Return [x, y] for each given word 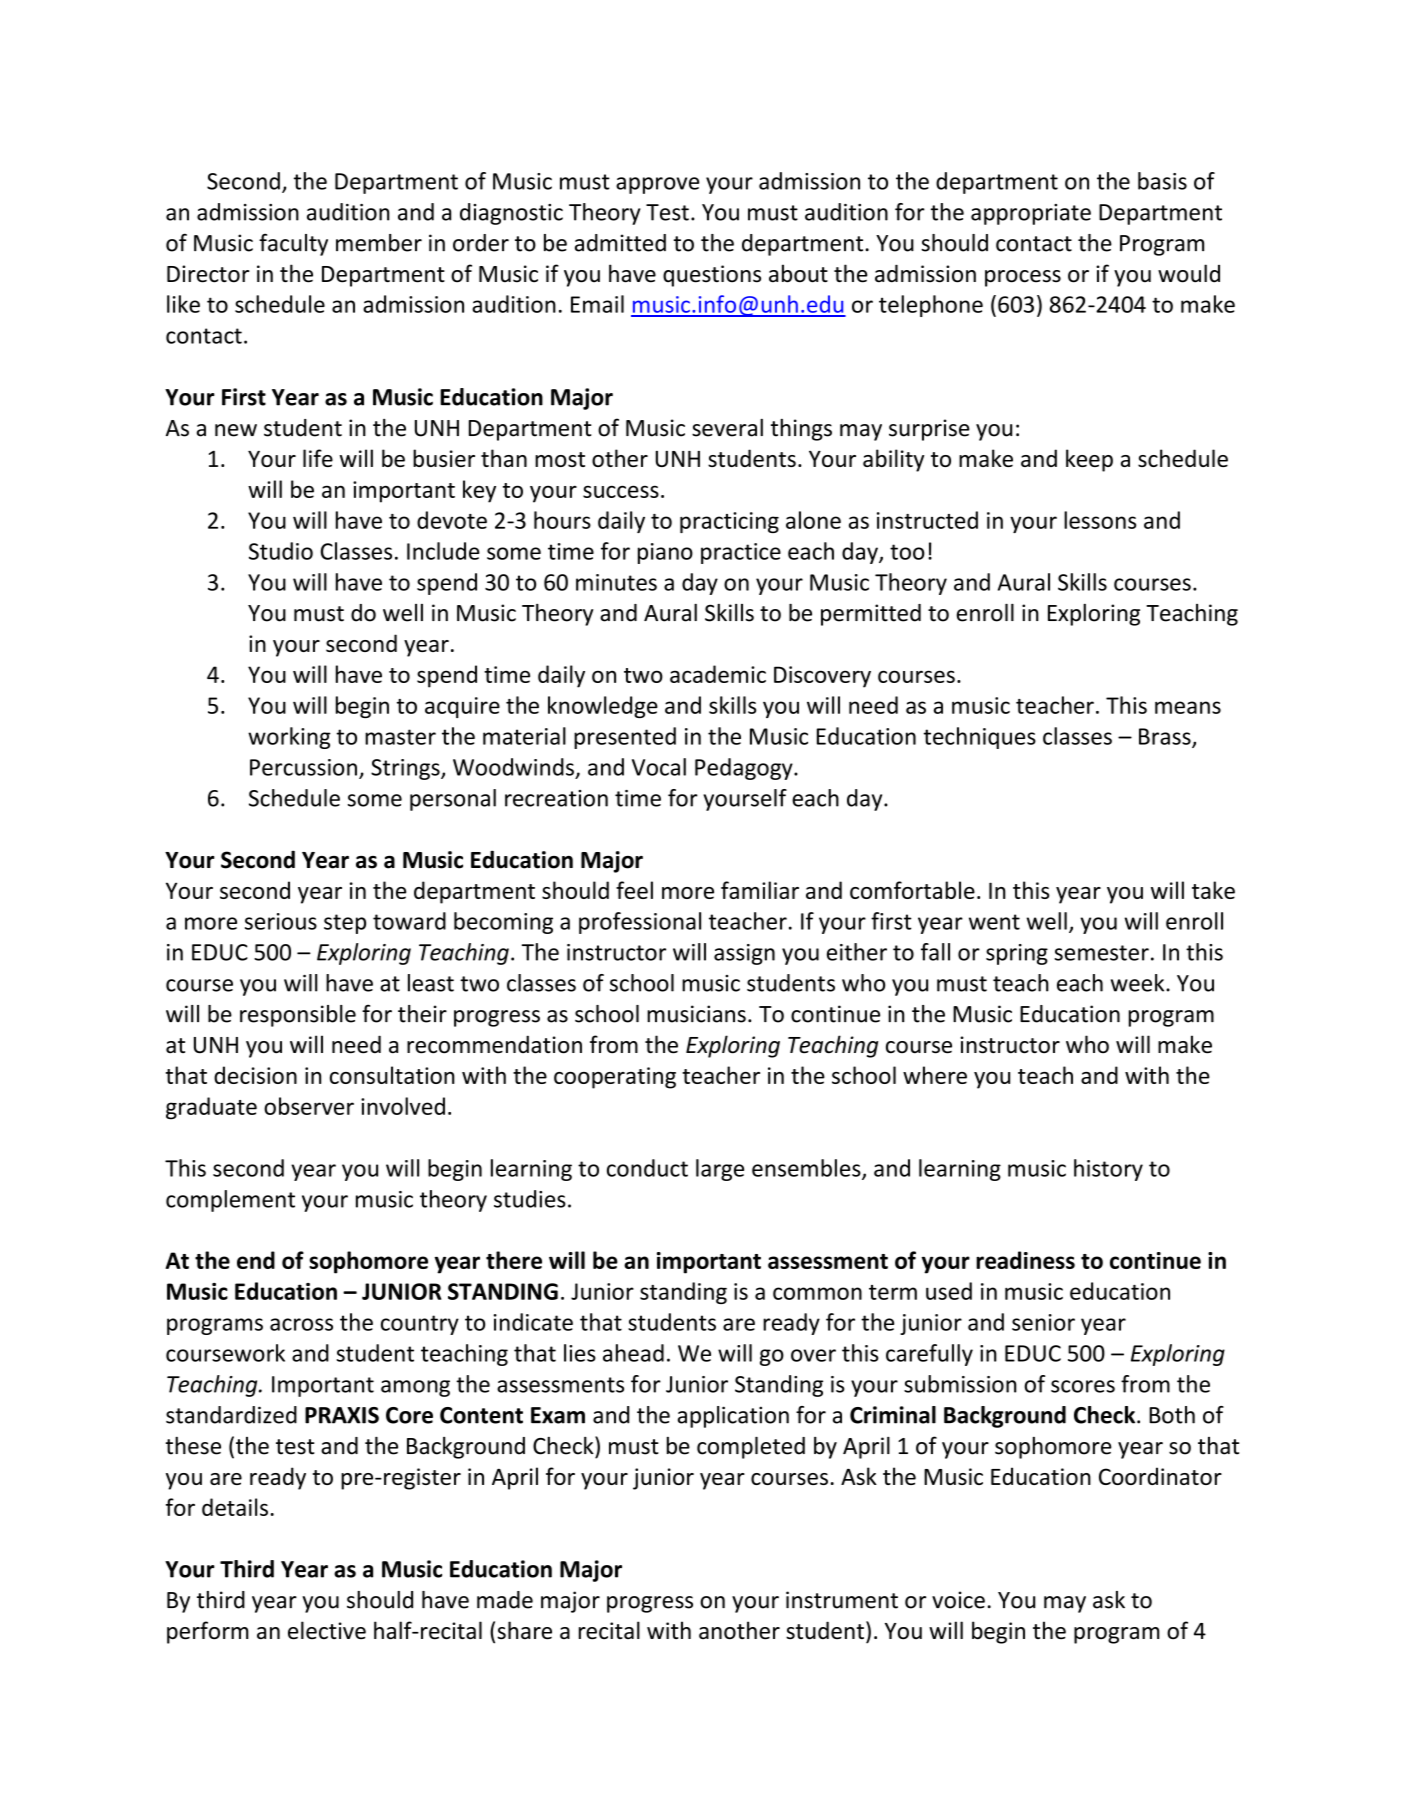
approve [657, 185]
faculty [293, 244]
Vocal [659, 767]
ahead [633, 1353]
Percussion [303, 767]
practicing [729, 522]
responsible [298, 1016]
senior [1043, 1322]
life [318, 458]
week [1139, 983]
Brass [1166, 737]
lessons [1100, 520]
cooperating [615, 1078]
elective [327, 1630]
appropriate [1031, 214]
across [301, 1324]
